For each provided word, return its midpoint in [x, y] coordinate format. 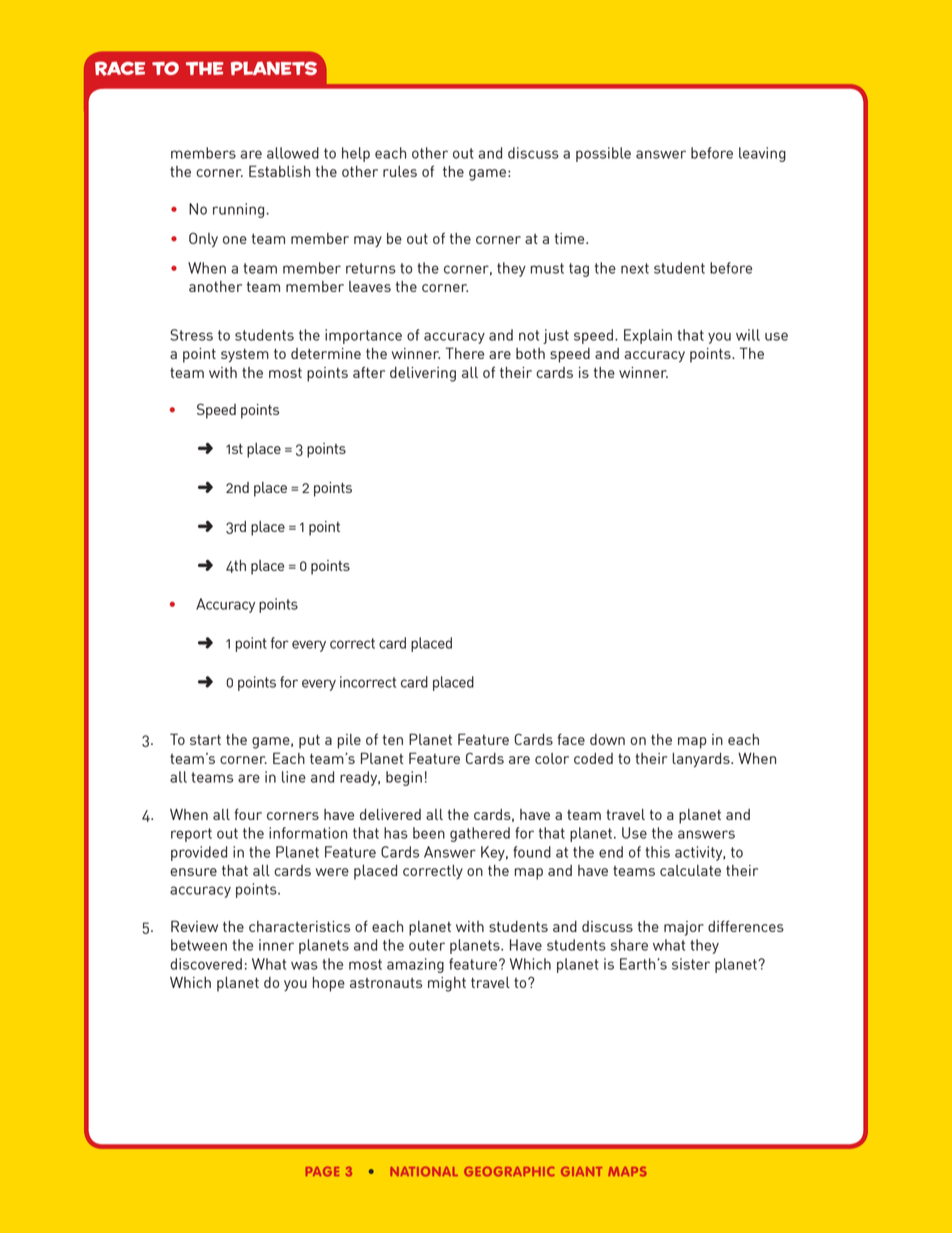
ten [393, 740]
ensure [193, 872]
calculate [690, 870]
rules [400, 171]
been [429, 833]
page [322, 1171]
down [607, 739]
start [205, 740]
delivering [423, 374]
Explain [648, 336]
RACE [120, 68]
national [424, 1171]
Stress [191, 335]
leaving [762, 154]
